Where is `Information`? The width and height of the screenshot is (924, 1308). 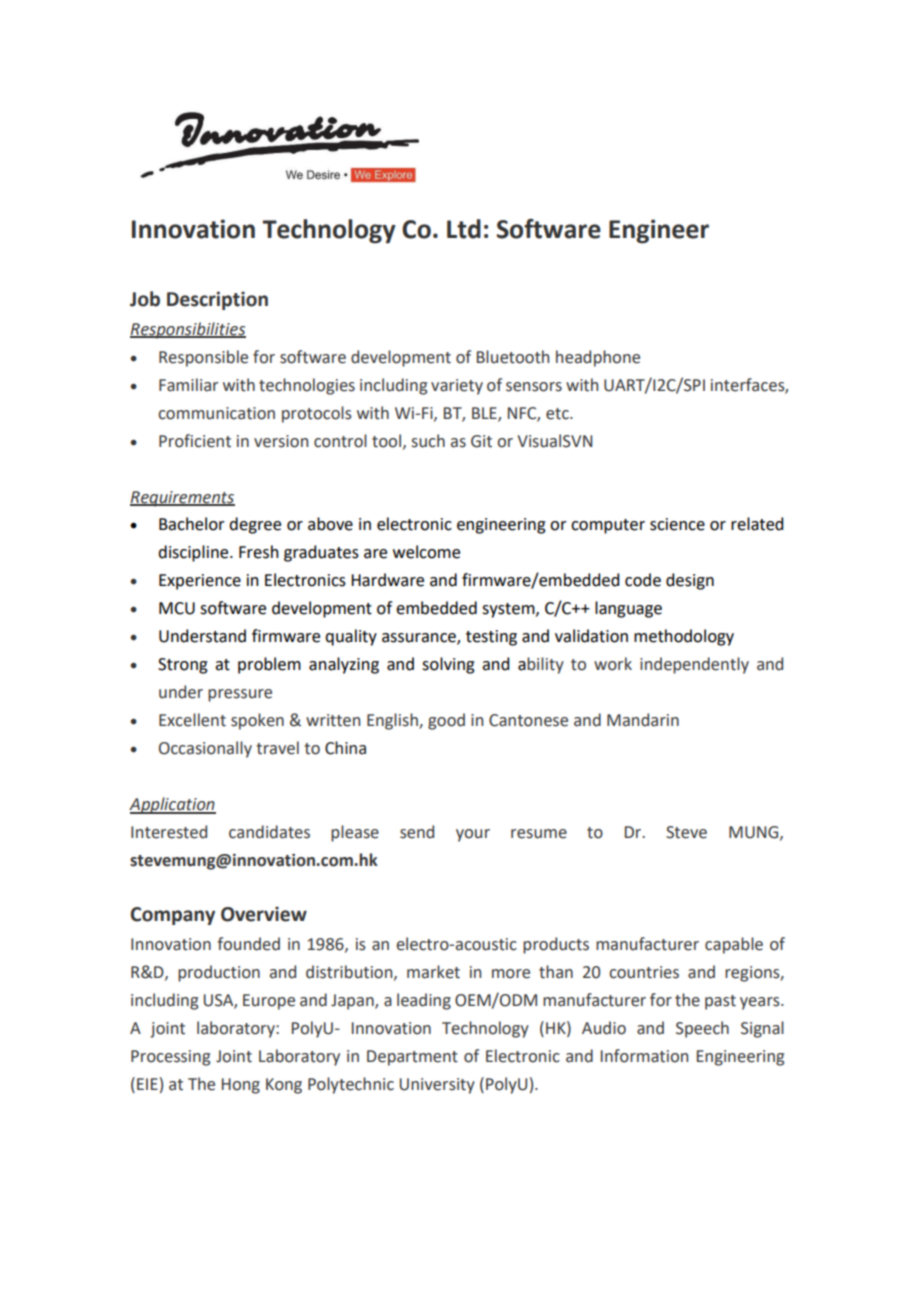
Information is located at coordinates (644, 1056).
